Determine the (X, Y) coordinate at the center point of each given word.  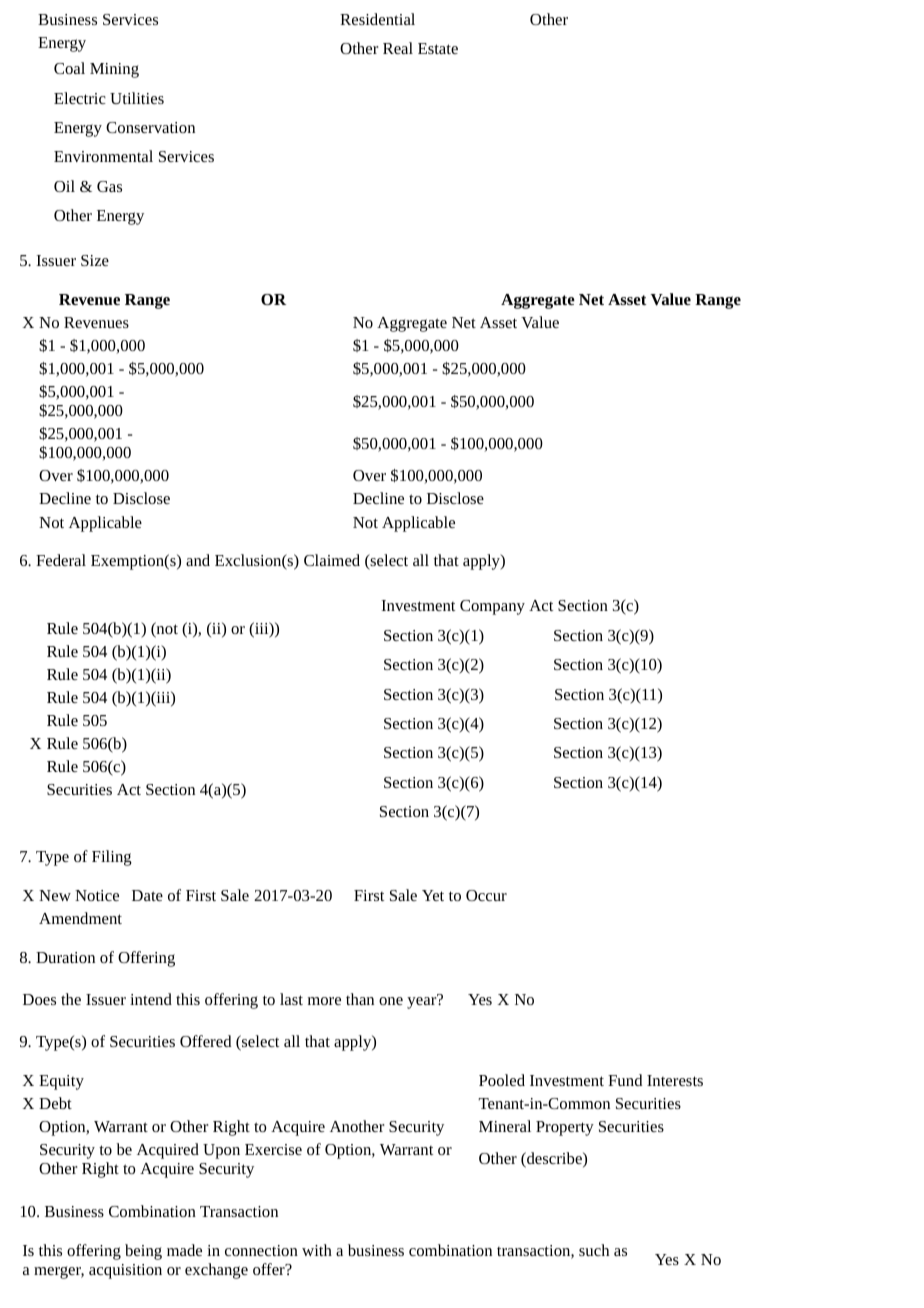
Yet (433, 895)
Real (398, 48)
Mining (114, 70)
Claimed (332, 560)
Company (492, 607)
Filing (112, 858)
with (317, 1250)
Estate (438, 48)
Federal (61, 560)
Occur (486, 895)
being (143, 1252)
